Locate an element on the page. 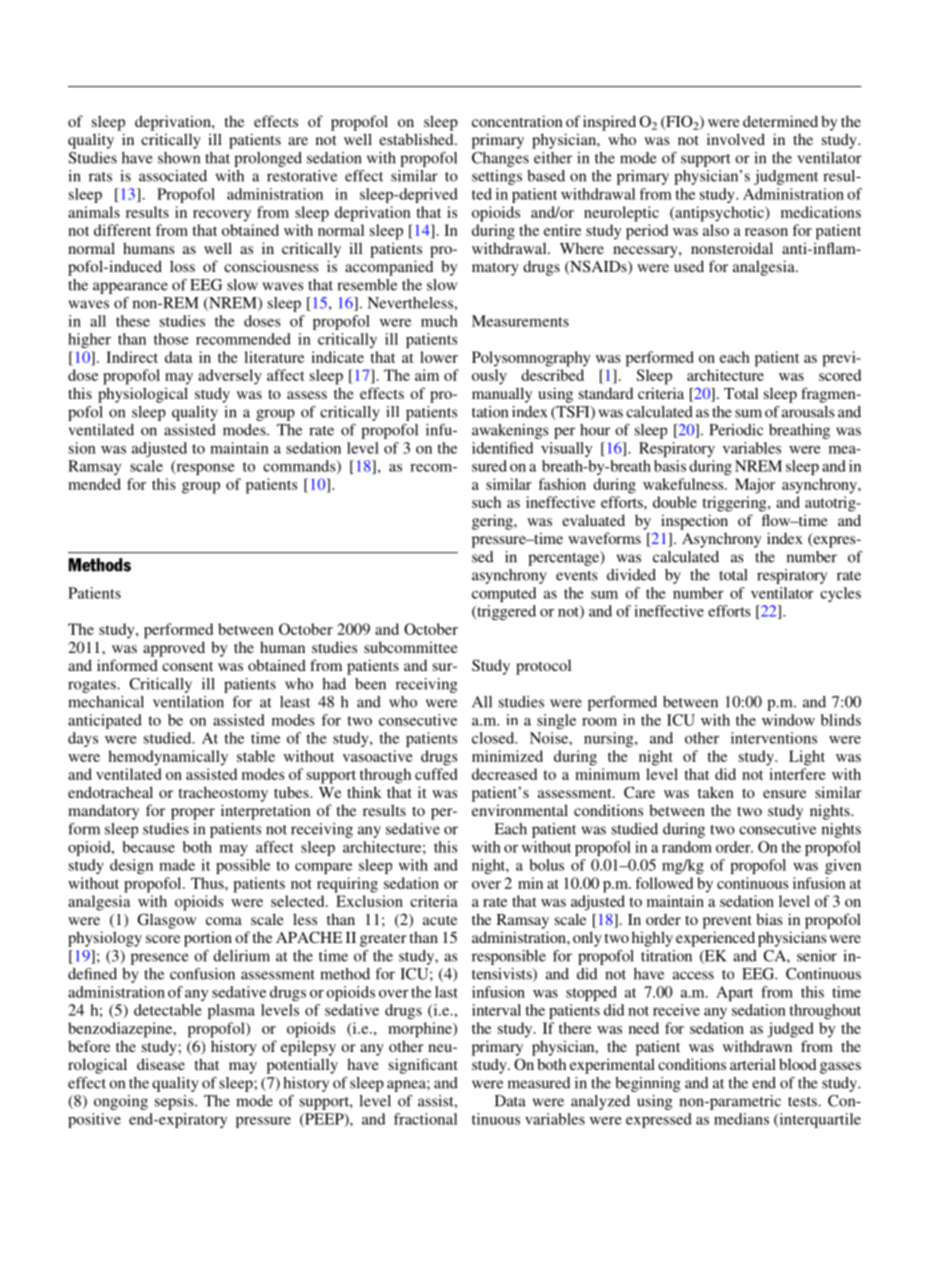  ensure is located at coordinates (784, 794).
